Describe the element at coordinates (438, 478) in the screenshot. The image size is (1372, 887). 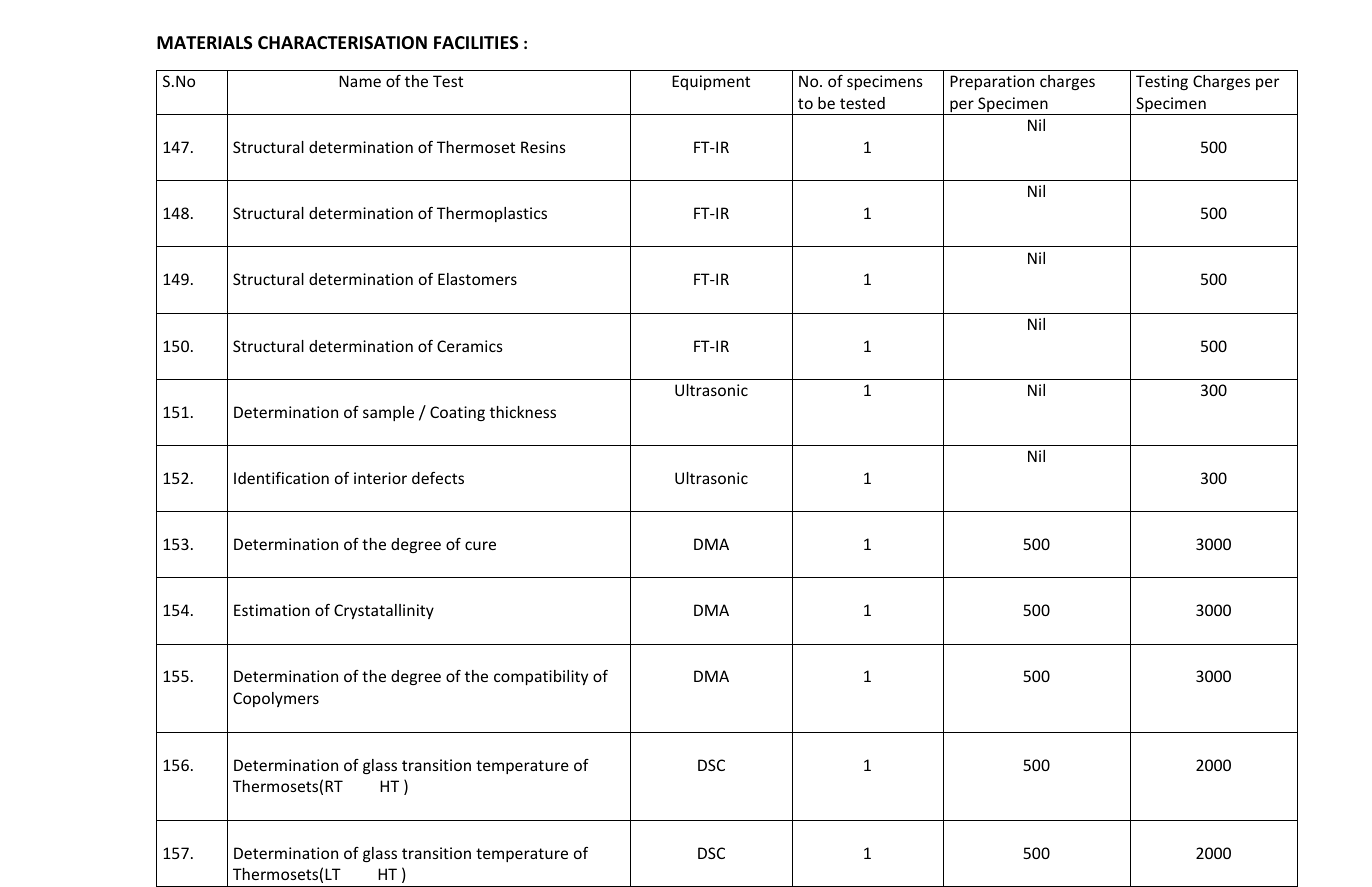
I see `defects` at that location.
